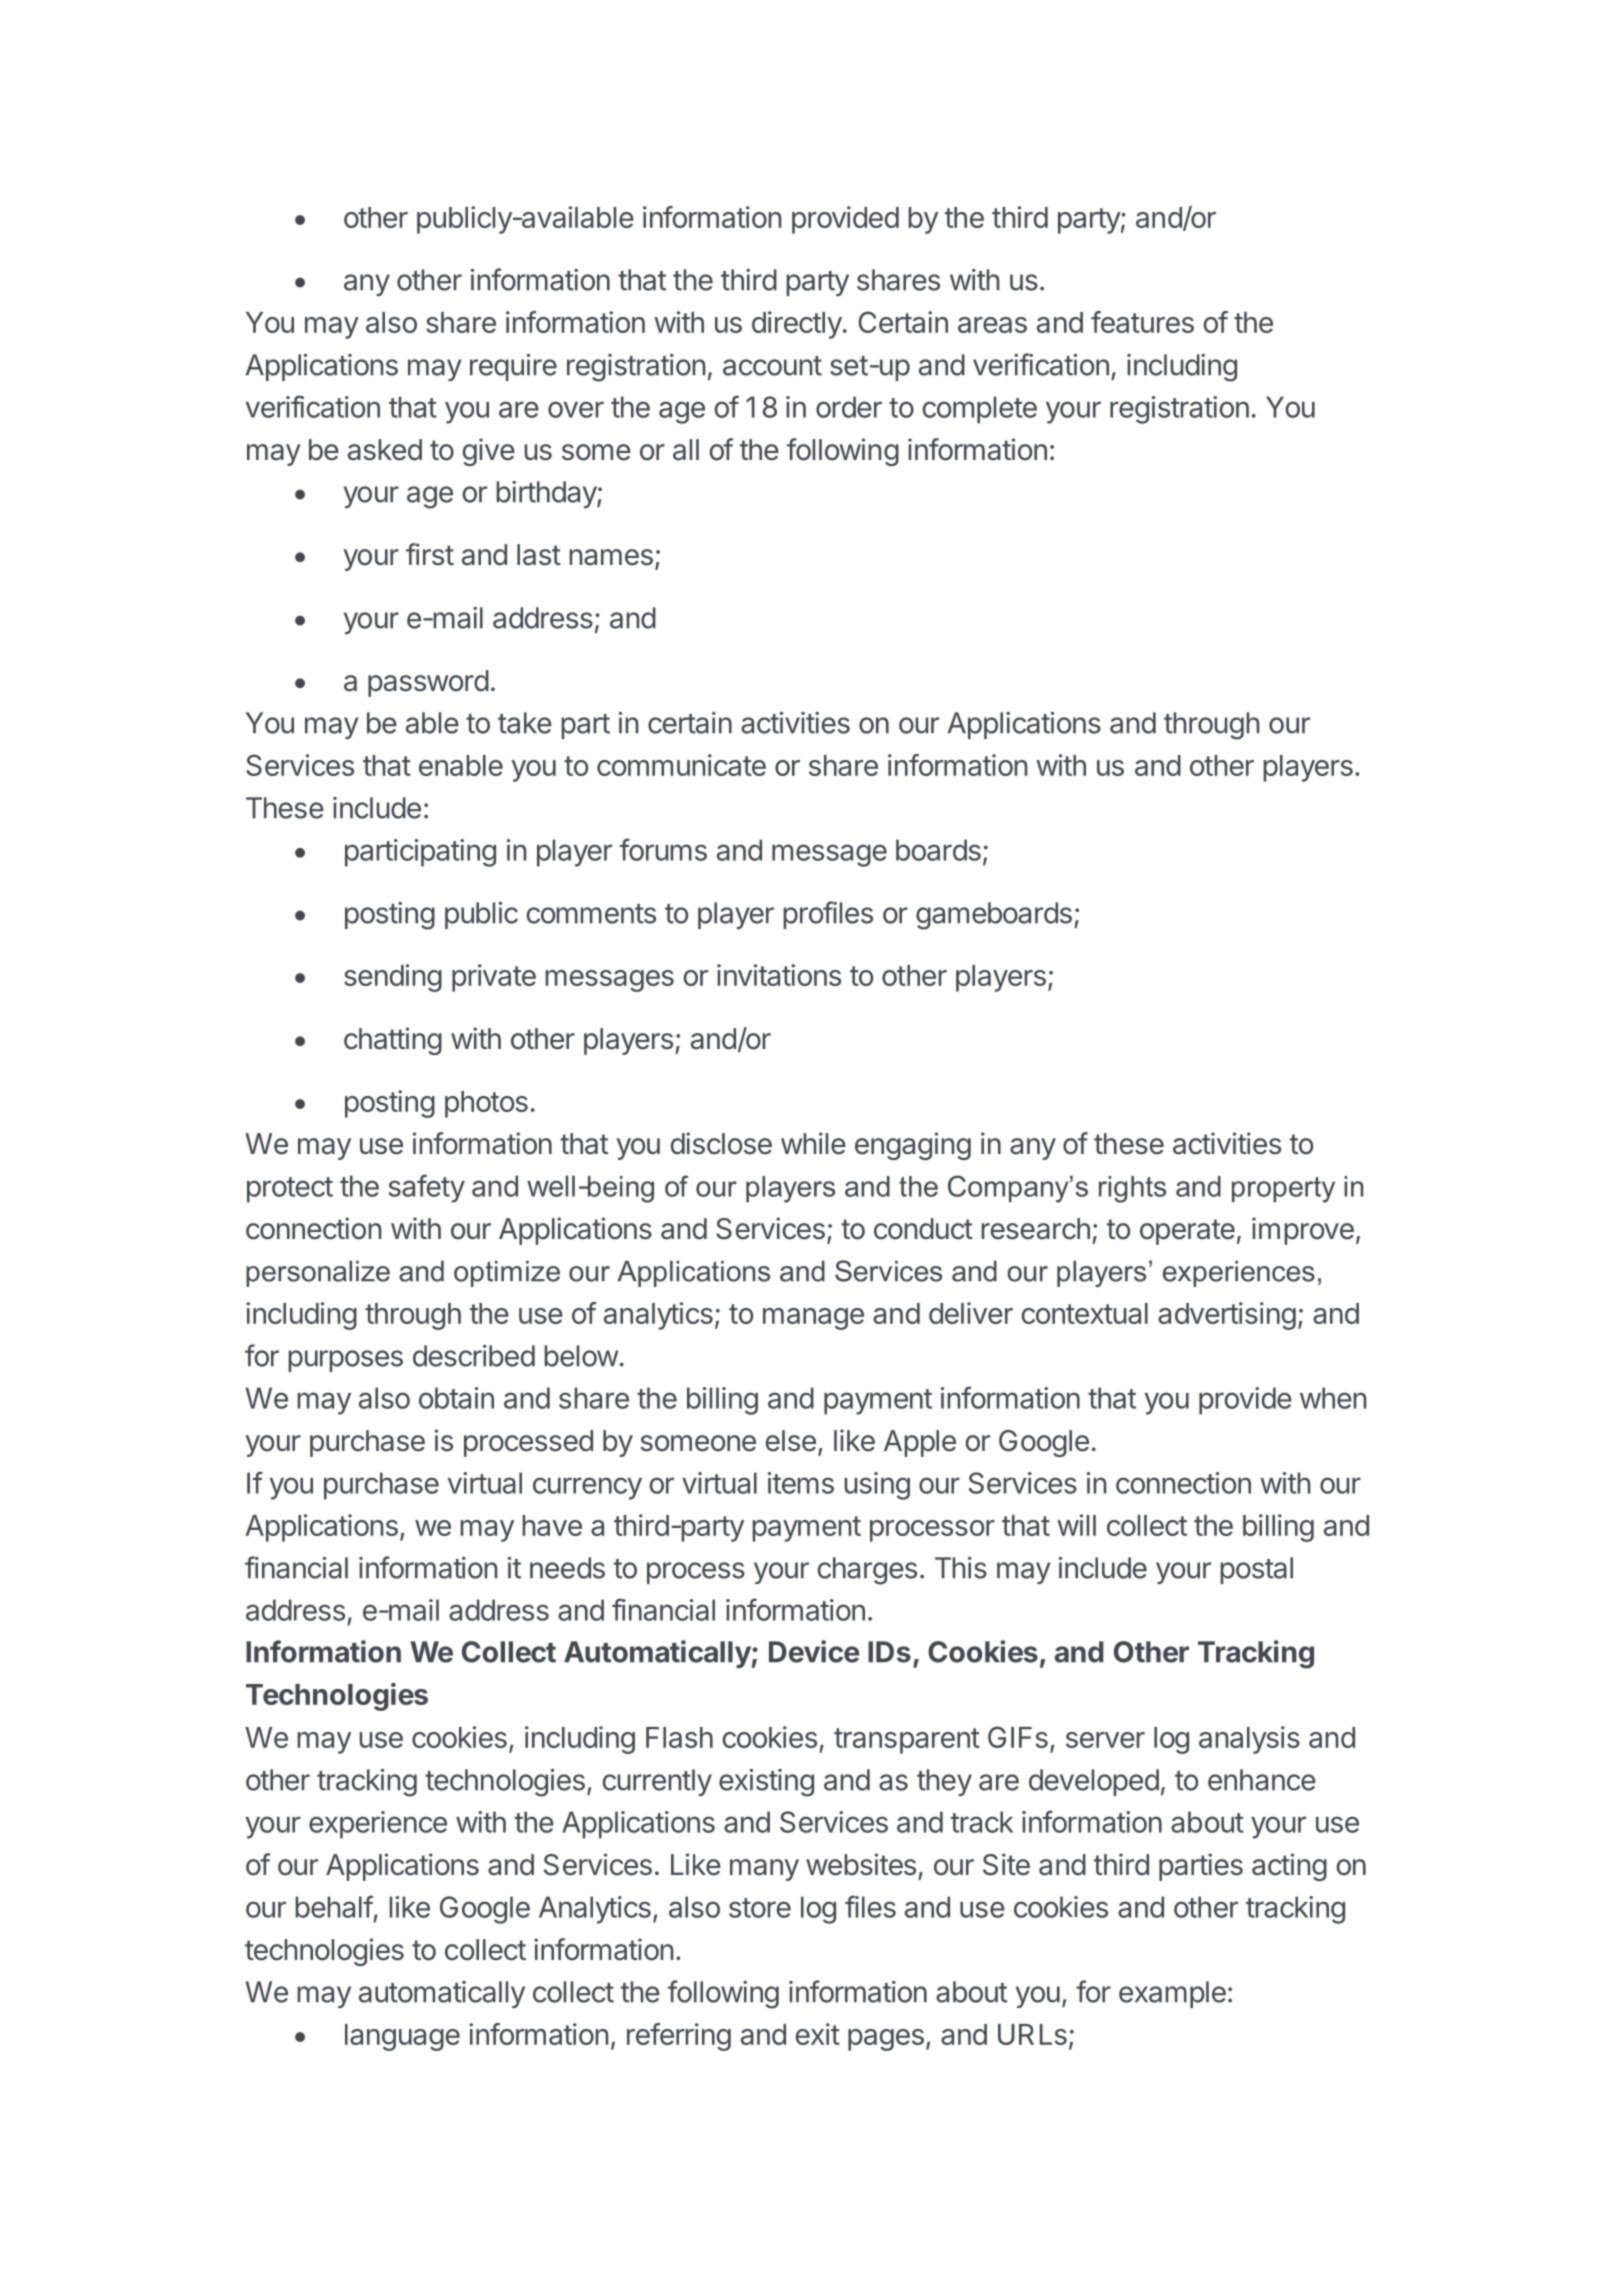 The image size is (1618, 2288). What do you see at coordinates (456, 1398) in the screenshot?
I see `obtain` at bounding box center [456, 1398].
